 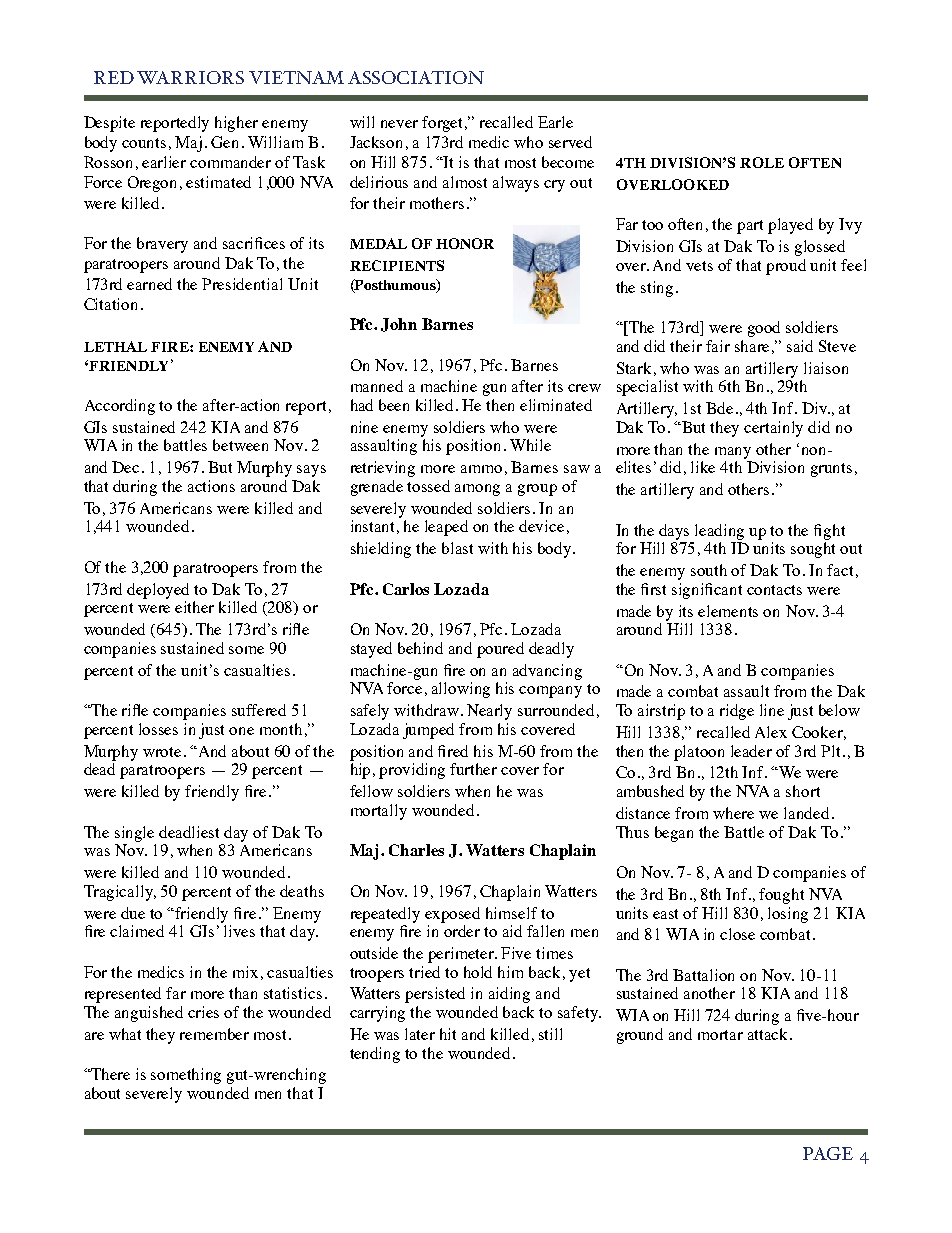 I want to click on eliminated, so click(x=556, y=405).
